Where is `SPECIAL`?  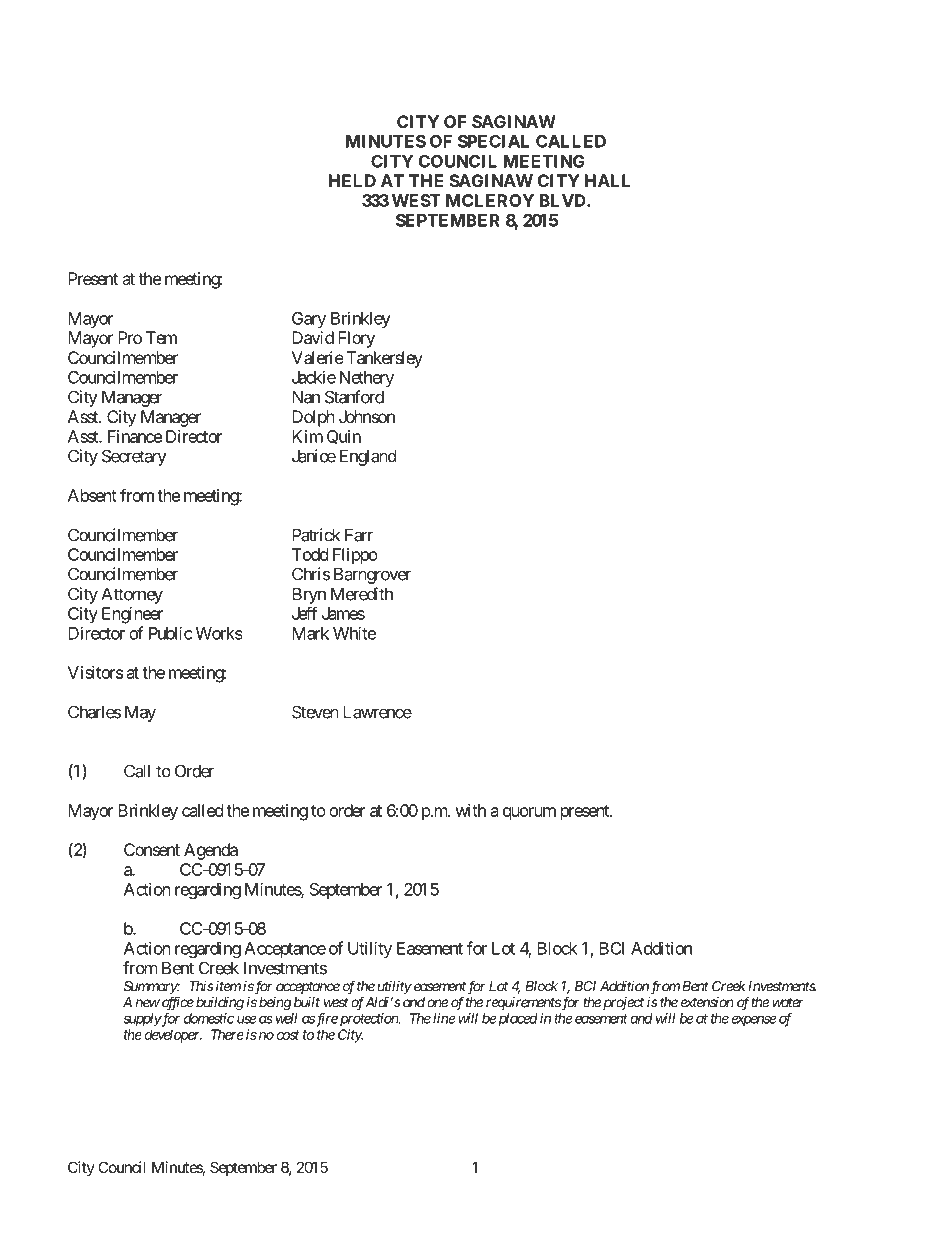 SPECIAL is located at coordinates (493, 141).
